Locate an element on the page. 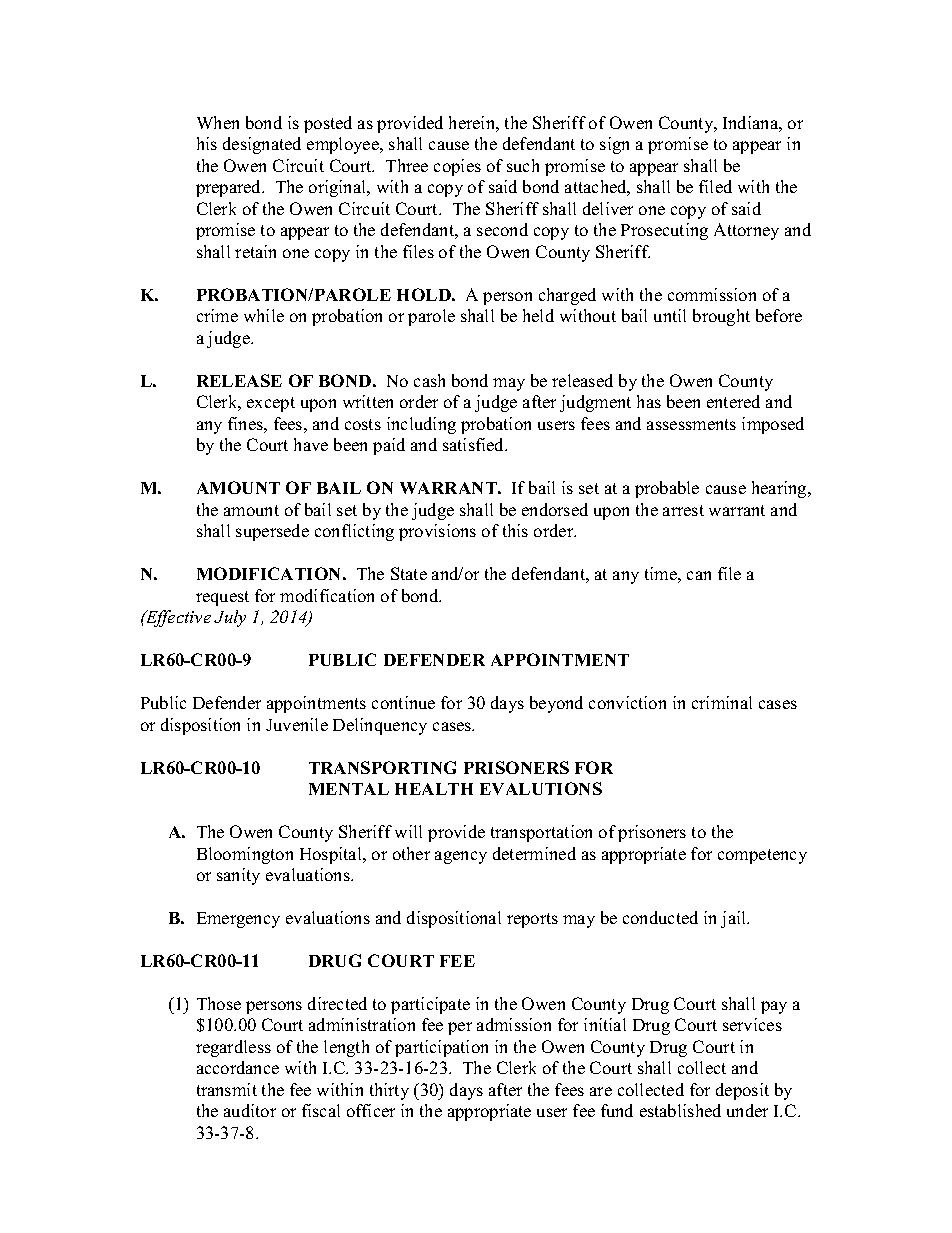 This page has height=1233, width=952. Attorney is located at coordinates (746, 231).
